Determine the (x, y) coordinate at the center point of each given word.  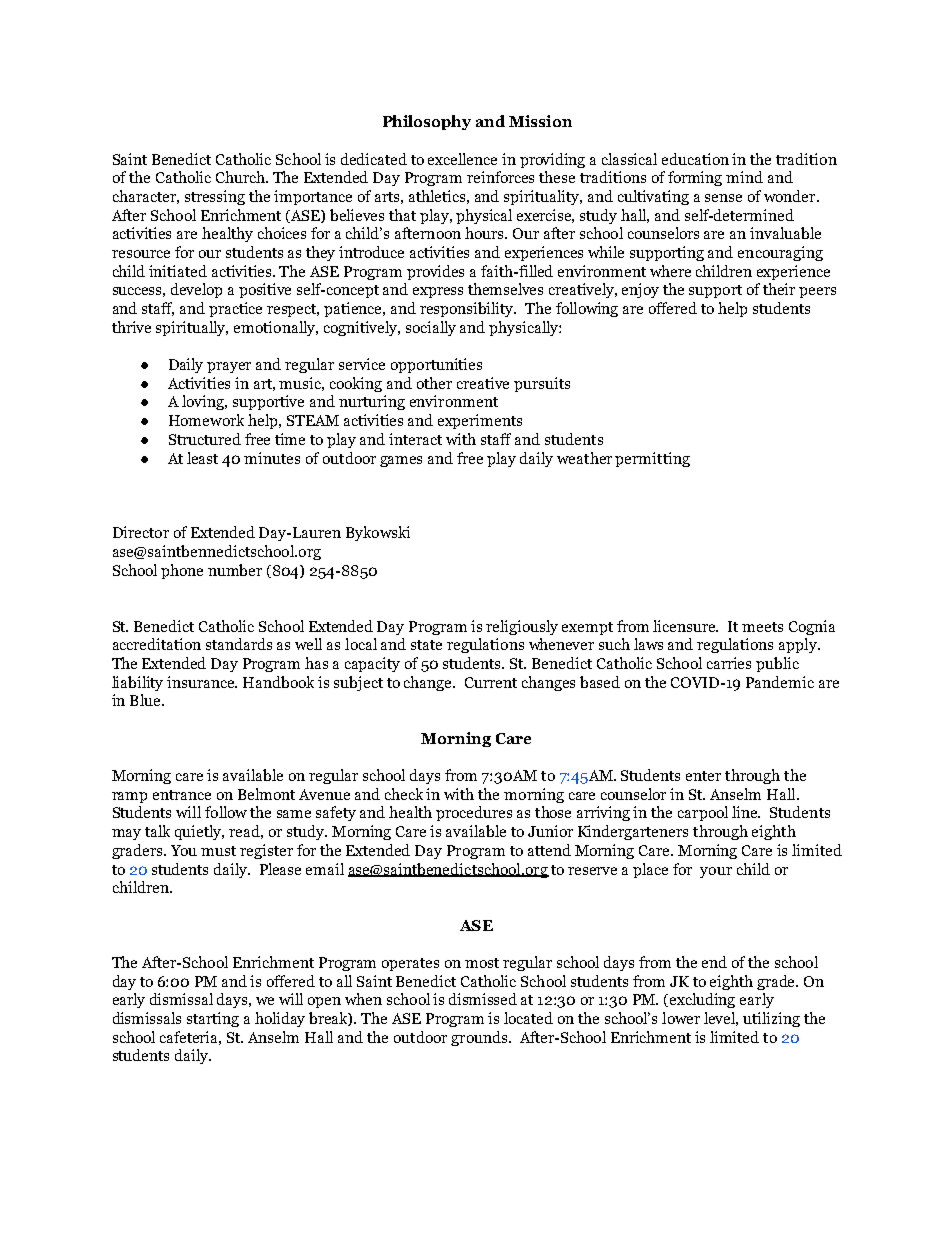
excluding (702, 1000)
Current (491, 682)
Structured (205, 439)
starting (213, 1019)
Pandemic (780, 682)
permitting (652, 459)
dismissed (483, 999)
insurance (202, 682)
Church (242, 177)
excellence (462, 159)
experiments (480, 421)
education (695, 159)
